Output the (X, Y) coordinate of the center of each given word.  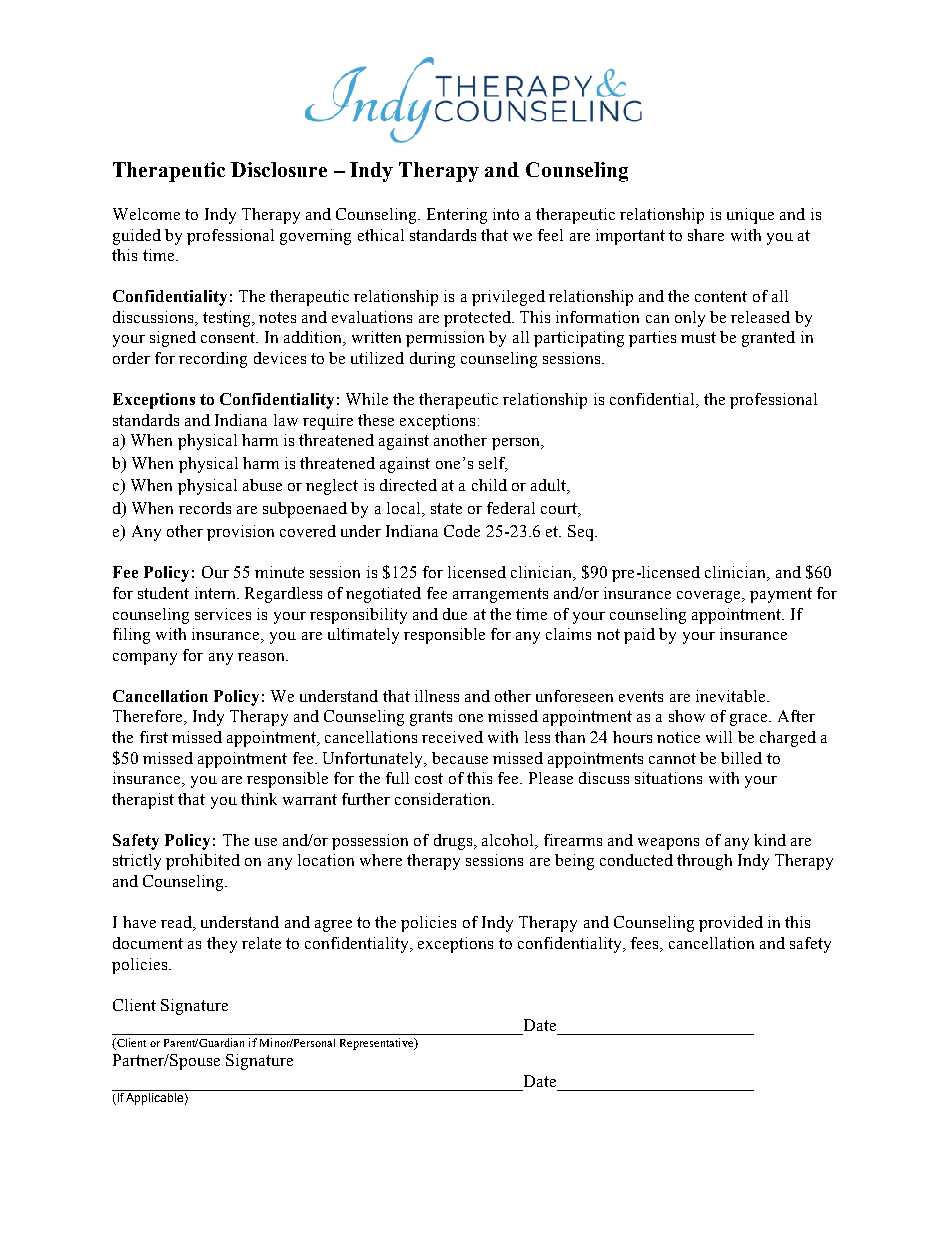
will (719, 737)
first (154, 737)
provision (240, 533)
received (452, 737)
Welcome (146, 214)
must (698, 337)
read (177, 923)
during (432, 360)
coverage (710, 597)
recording (213, 360)
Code (462, 531)
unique (750, 216)
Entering (457, 216)
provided (731, 924)
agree (333, 926)
